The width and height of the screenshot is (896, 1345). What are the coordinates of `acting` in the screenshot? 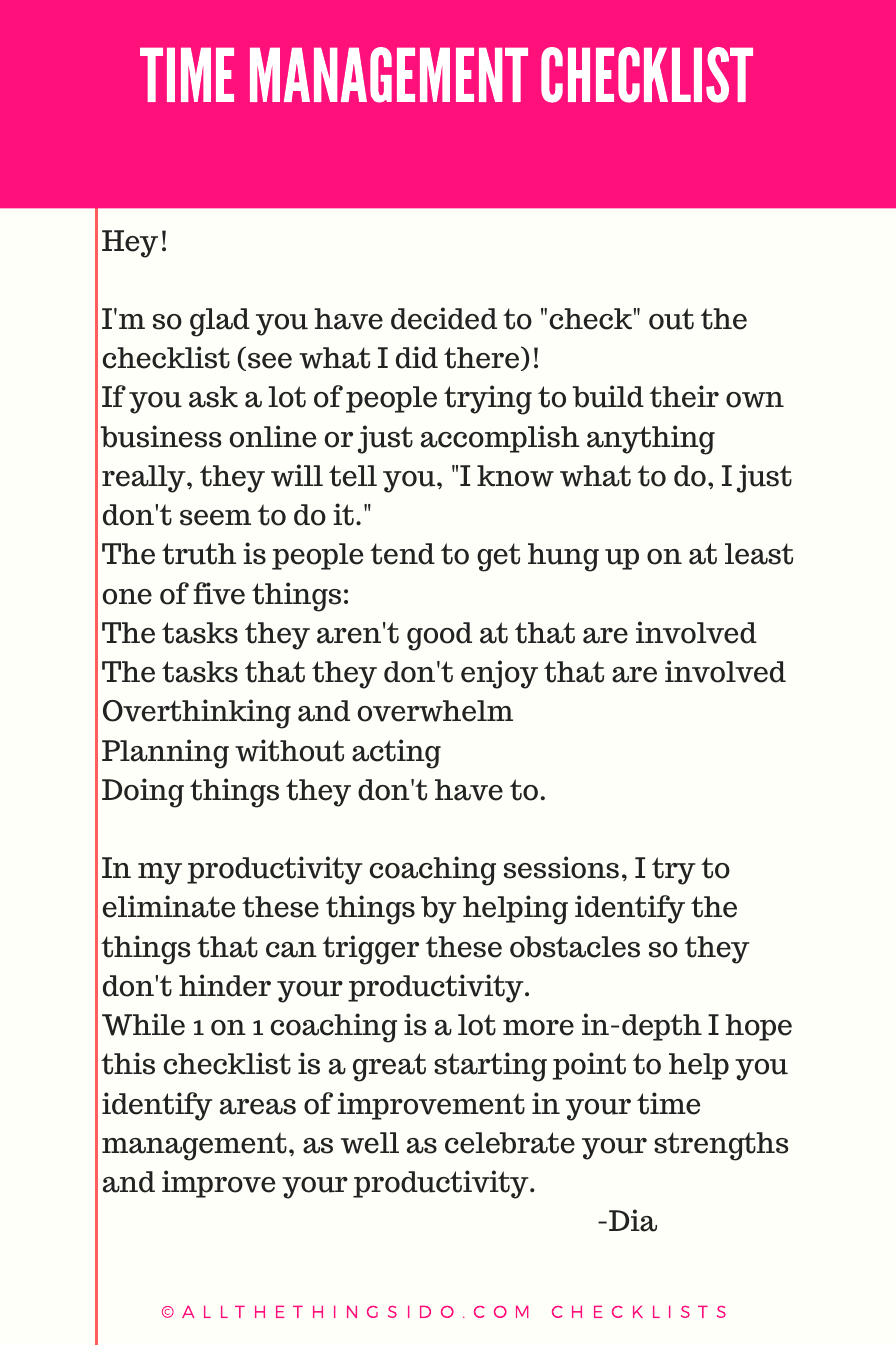 It's located at (396, 754).
